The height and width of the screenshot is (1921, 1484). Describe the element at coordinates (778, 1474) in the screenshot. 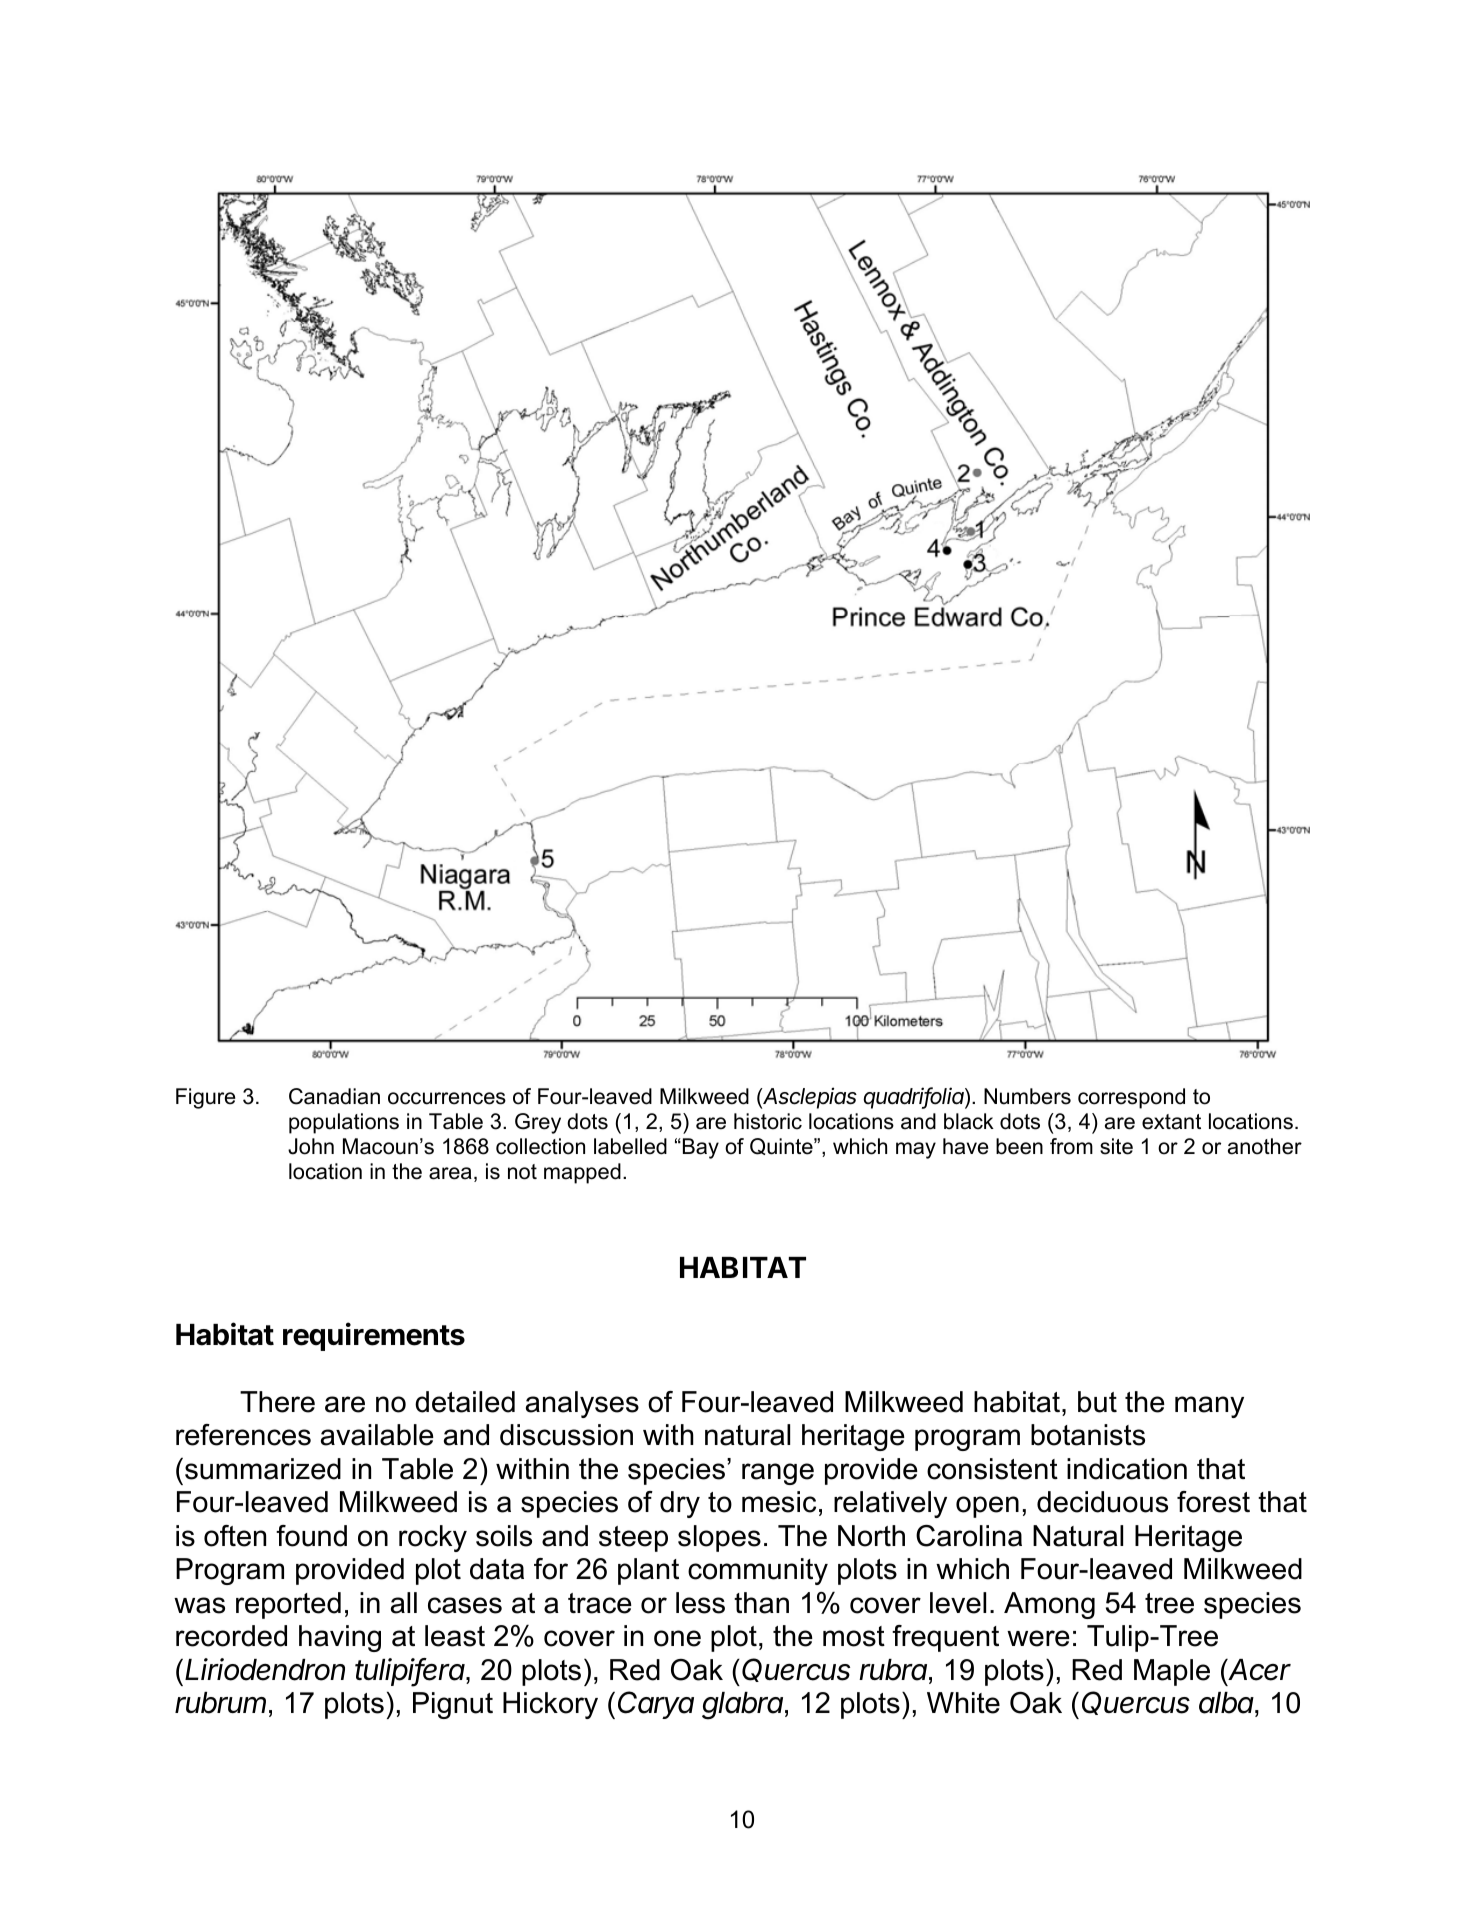

I see `range` at that location.
